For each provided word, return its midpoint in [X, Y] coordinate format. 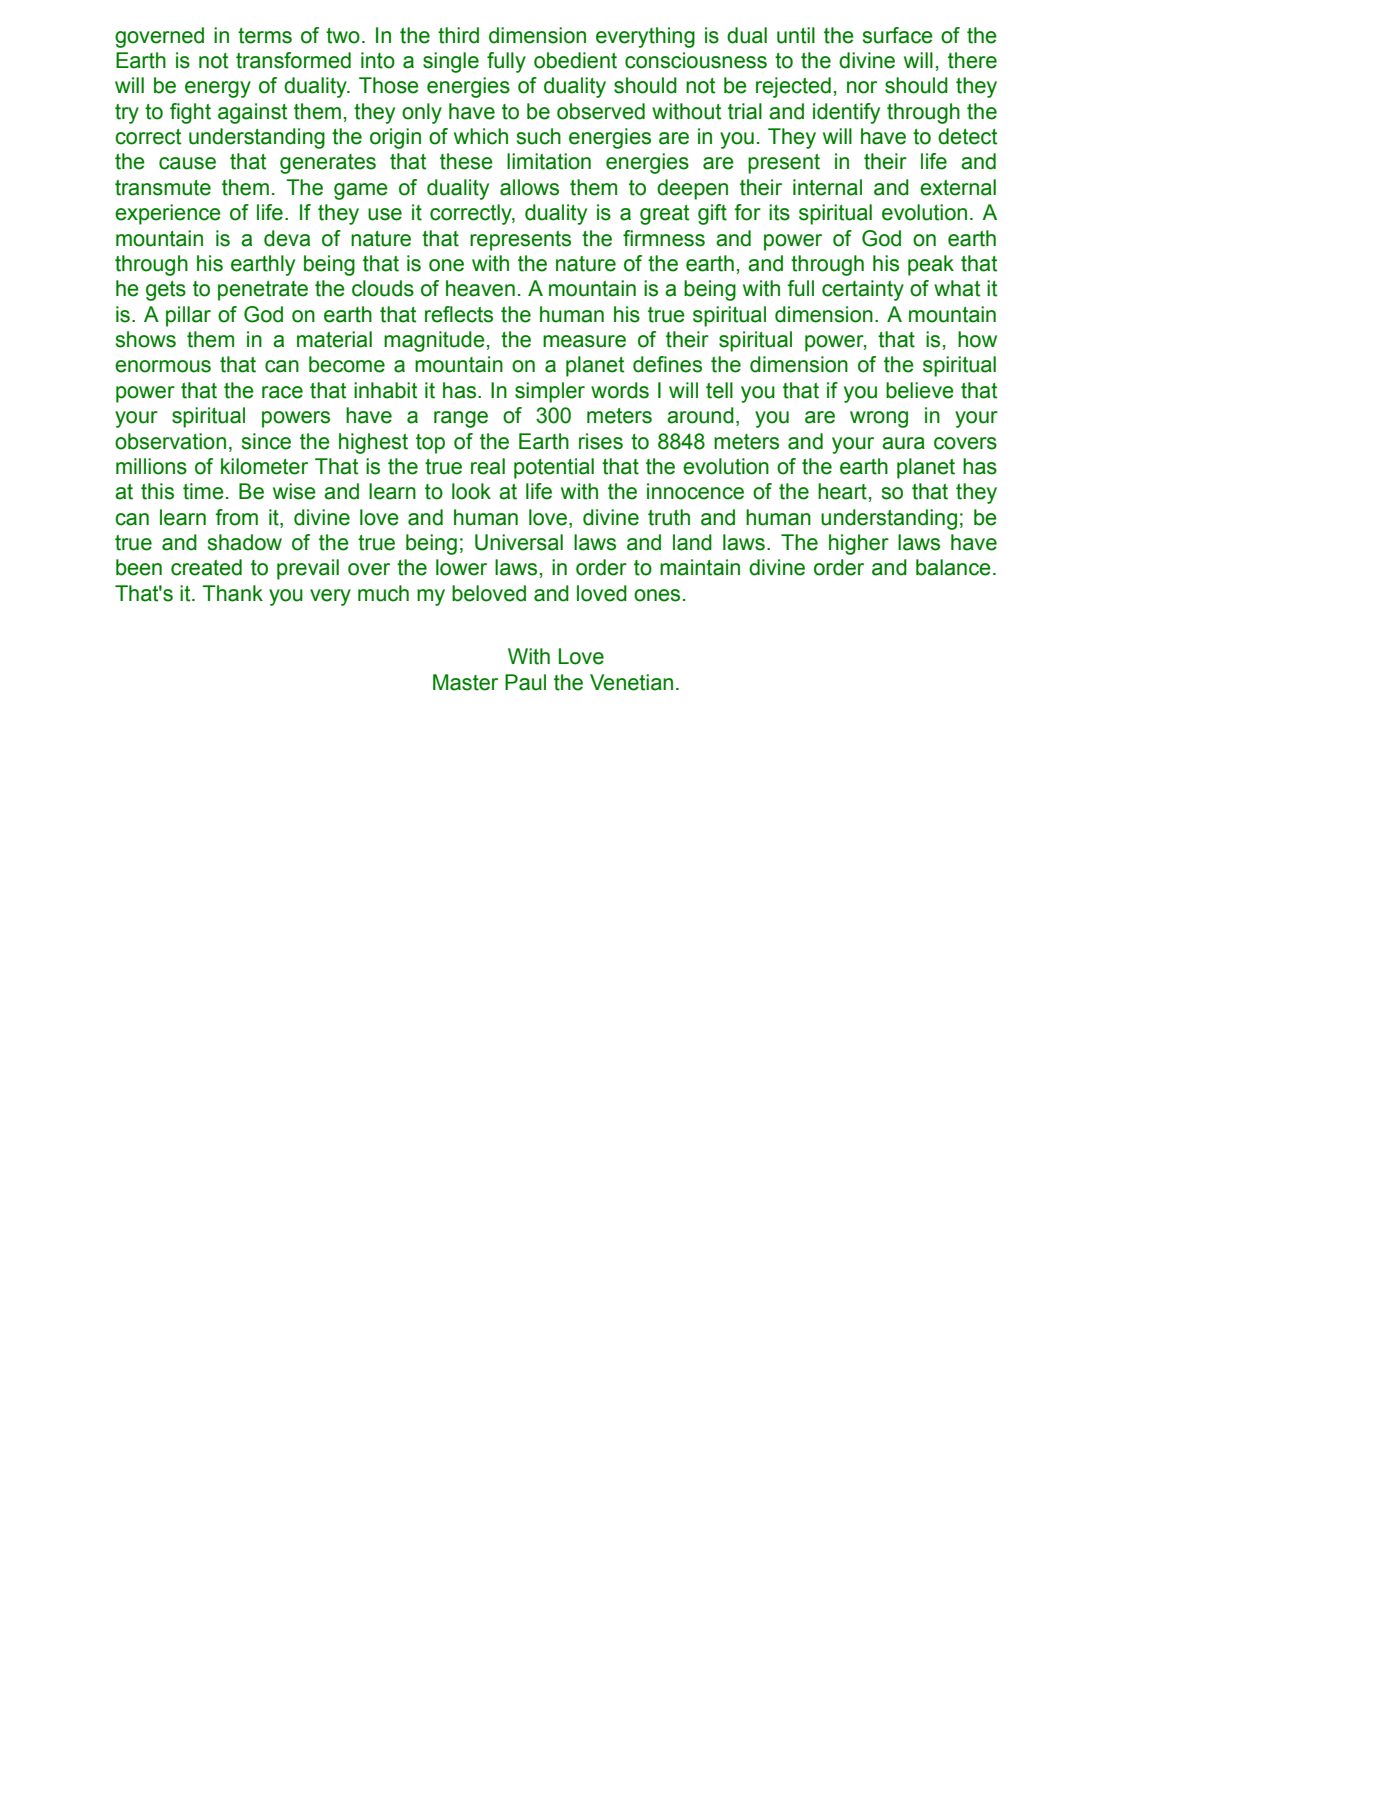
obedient [575, 60]
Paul [525, 682]
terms [265, 36]
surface [898, 35]
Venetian [631, 682]
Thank [232, 593]
